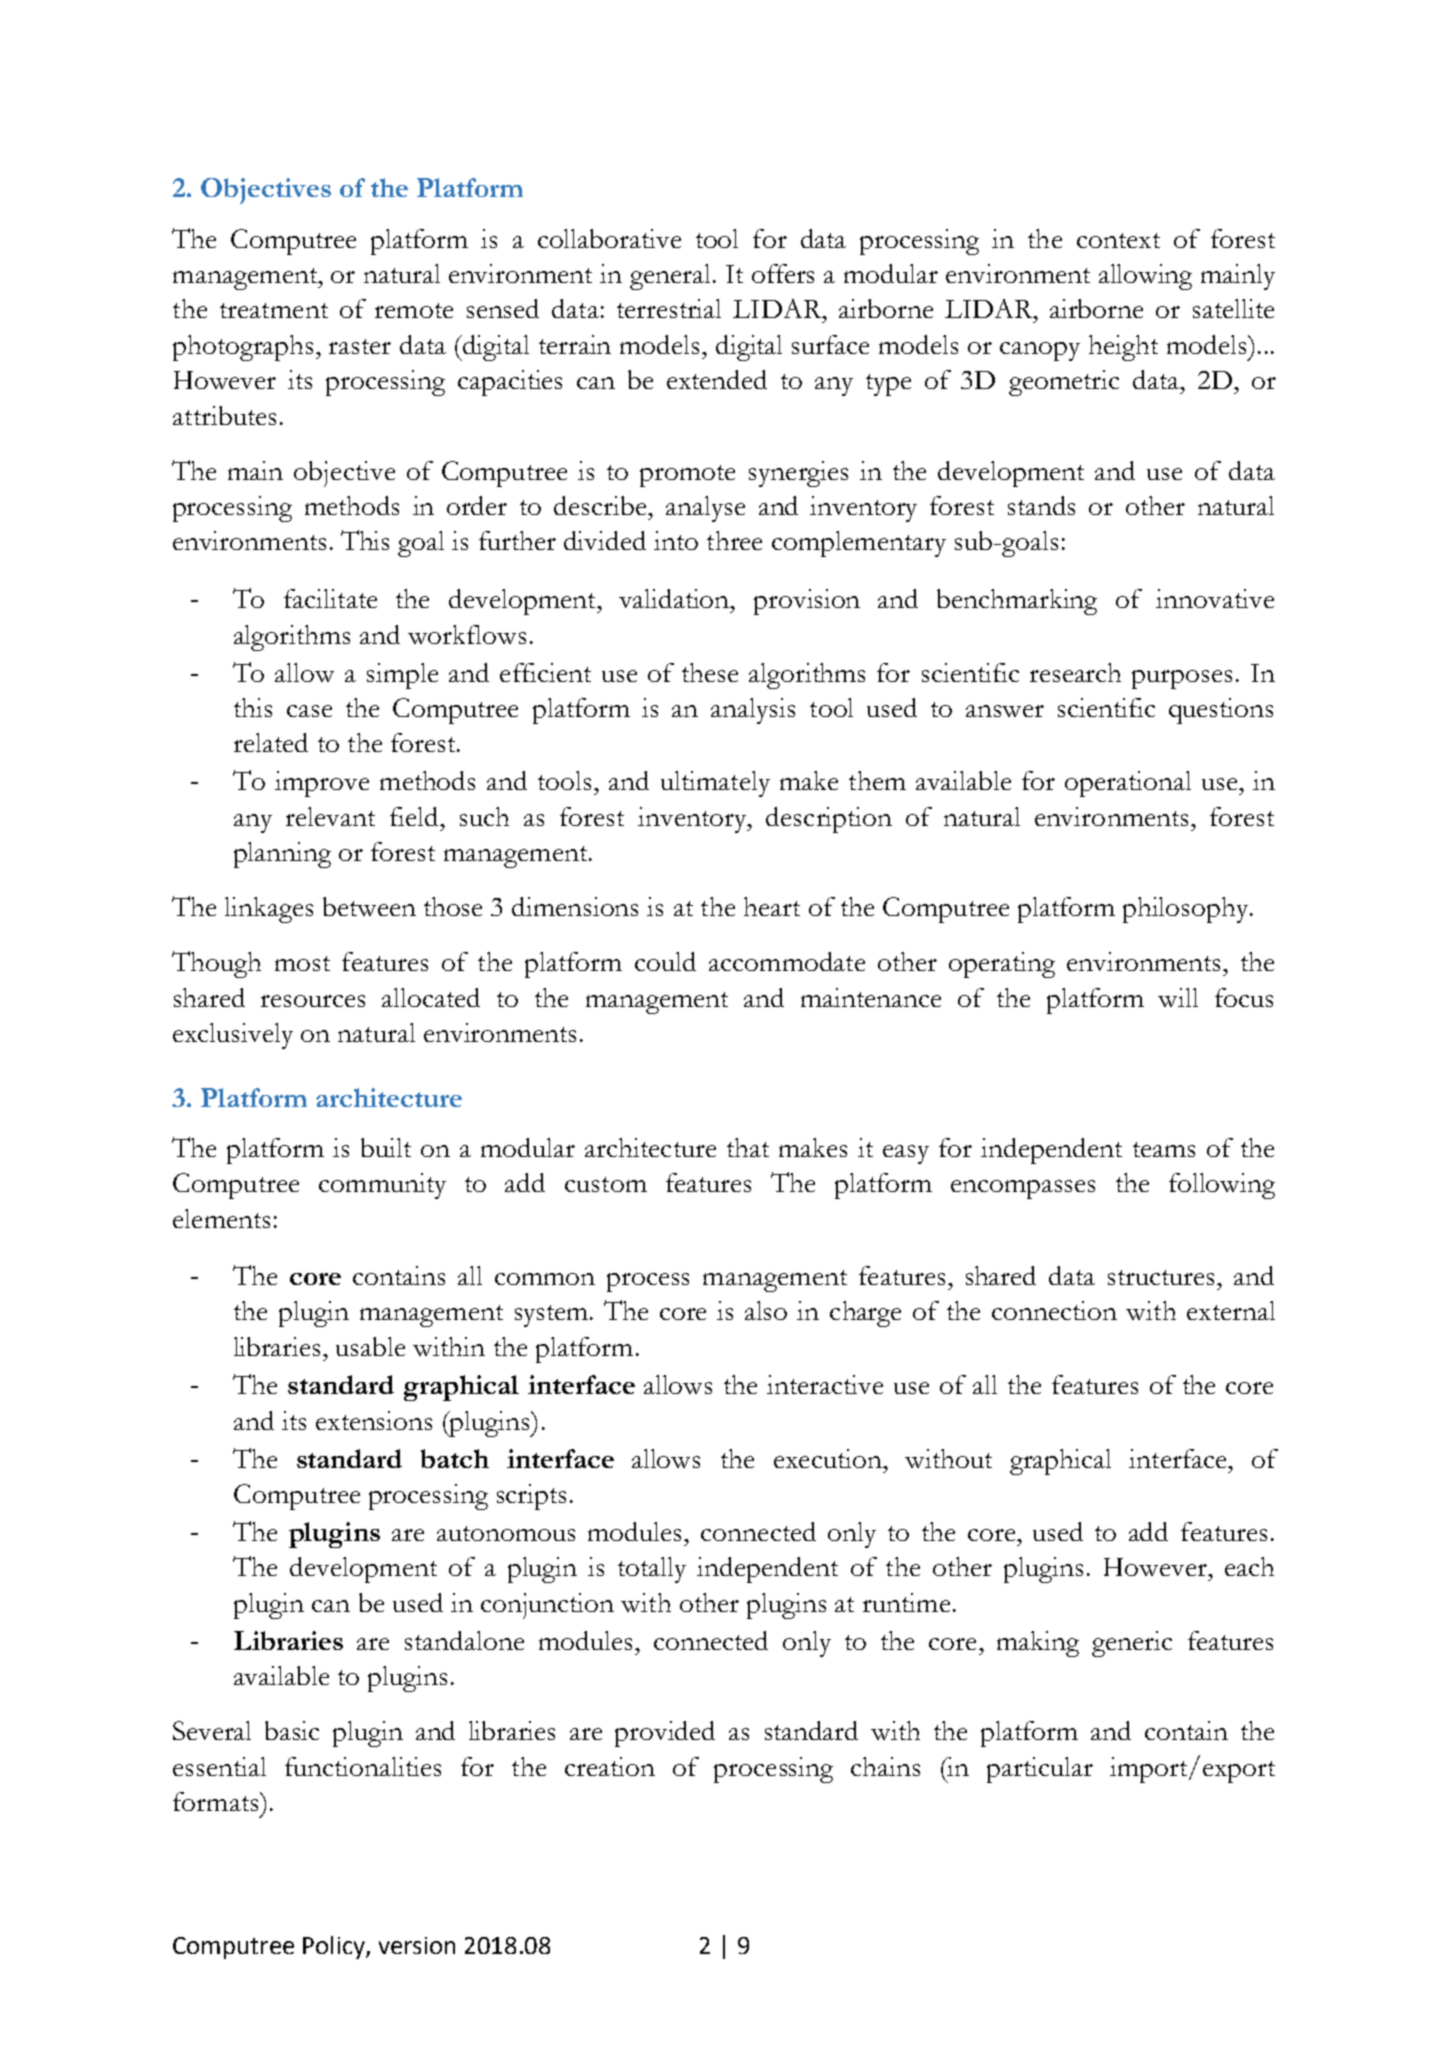  I want to click on these, so click(710, 672).
